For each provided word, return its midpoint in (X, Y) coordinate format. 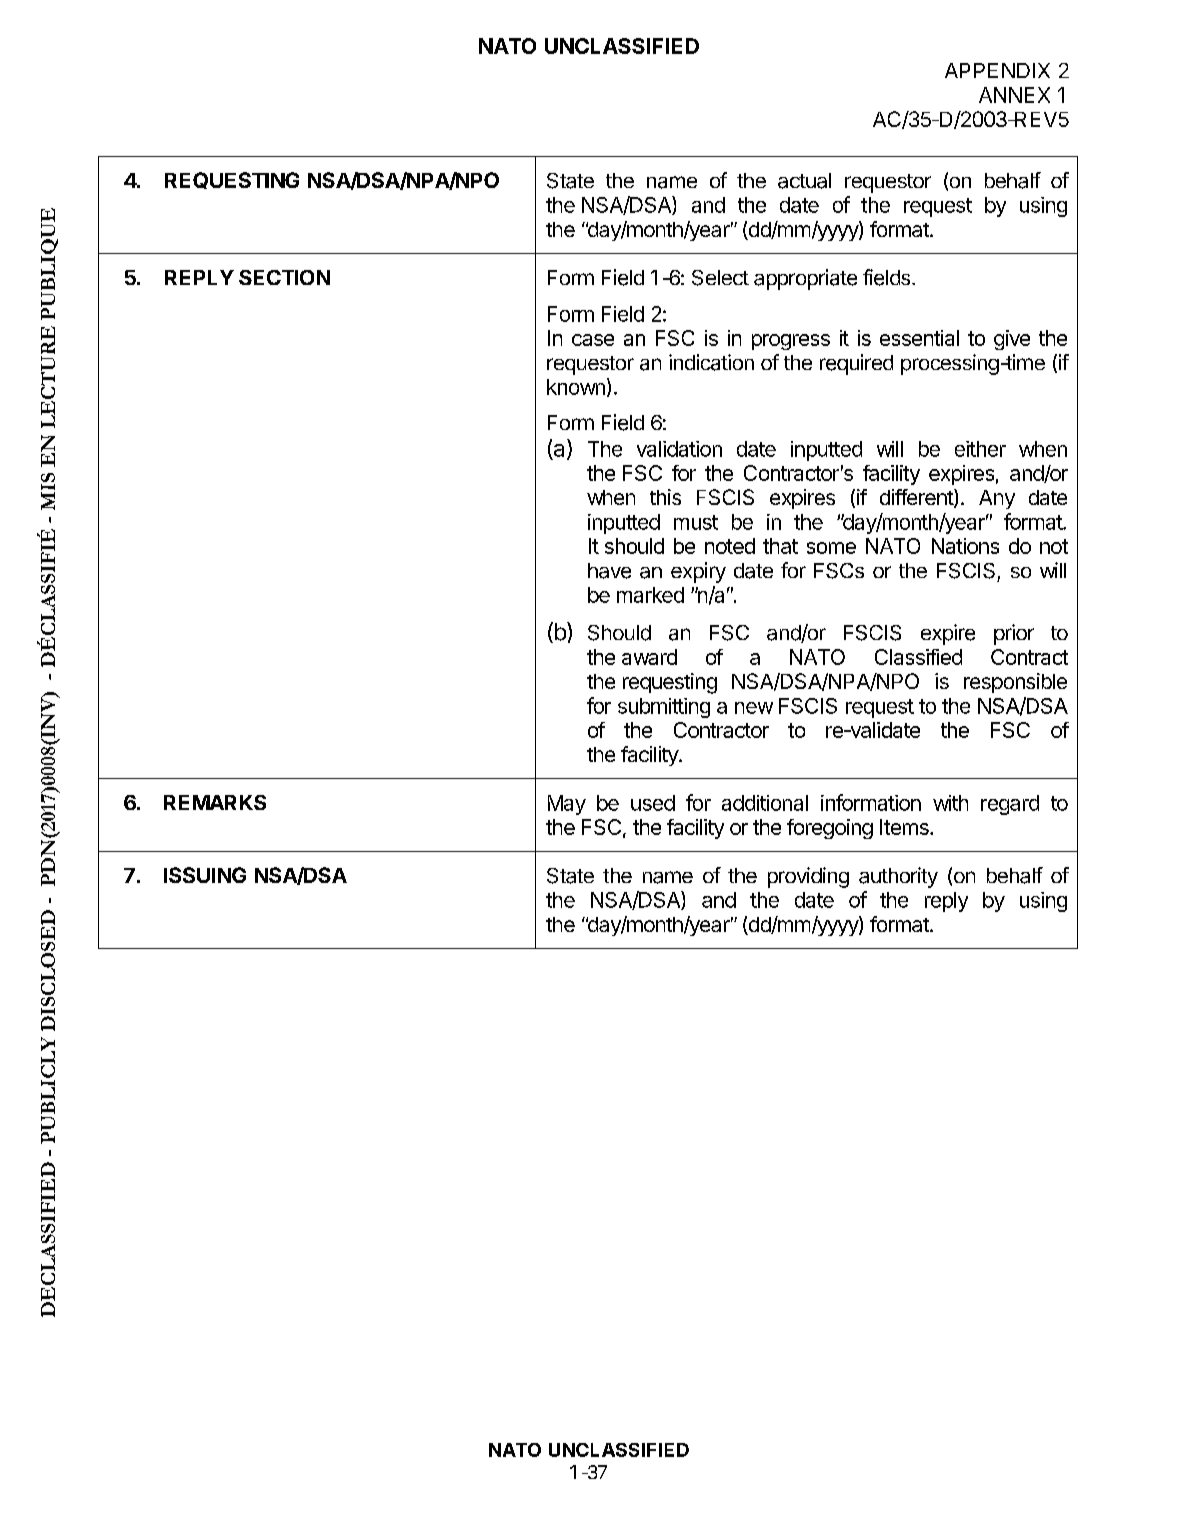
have (609, 571)
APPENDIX (997, 70)
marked (650, 595)
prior (1014, 634)
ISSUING (205, 875)
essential (919, 338)
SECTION (284, 277)
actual (804, 181)
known (576, 387)
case (593, 340)
